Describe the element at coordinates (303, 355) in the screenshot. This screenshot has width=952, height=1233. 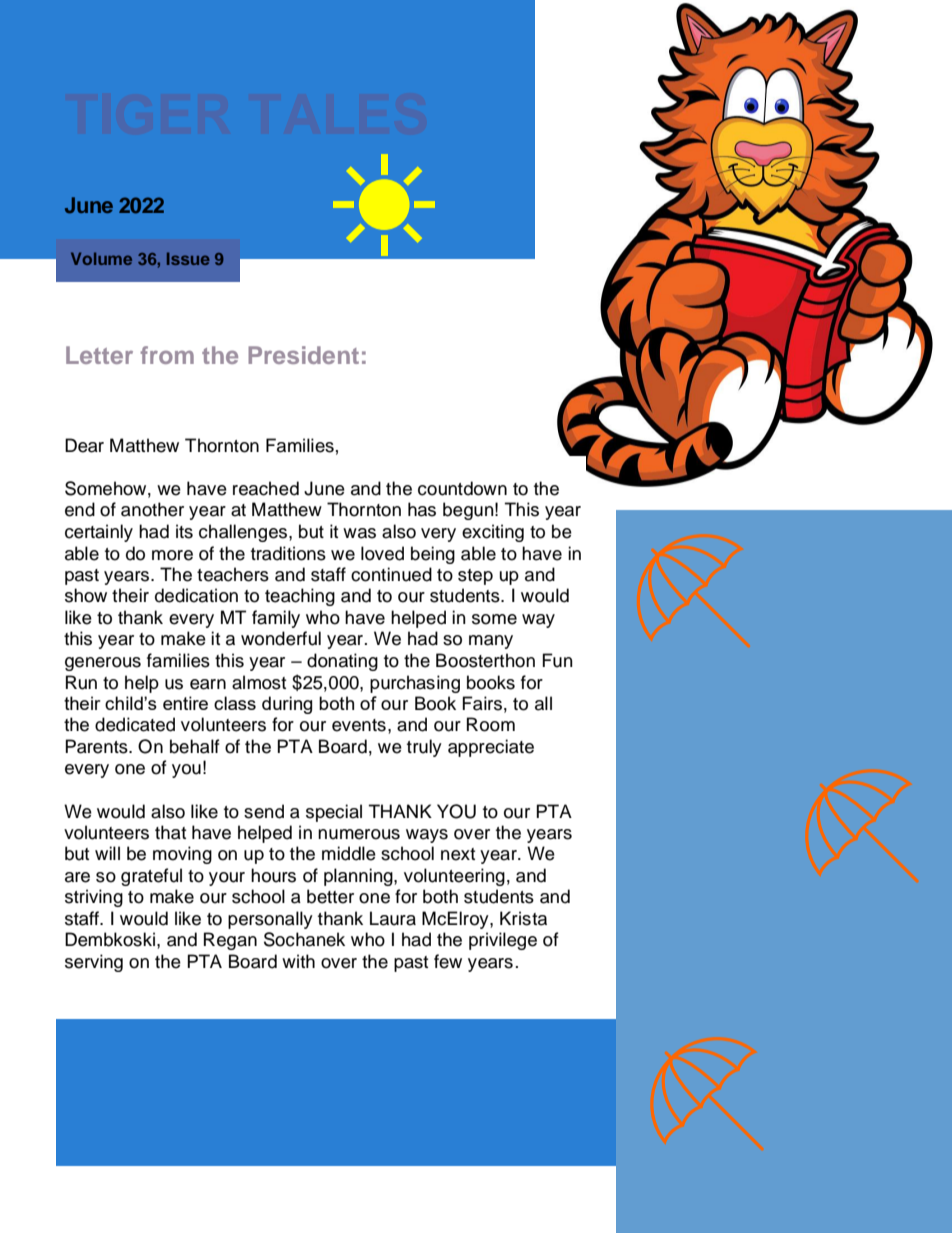
I see `President` at that location.
